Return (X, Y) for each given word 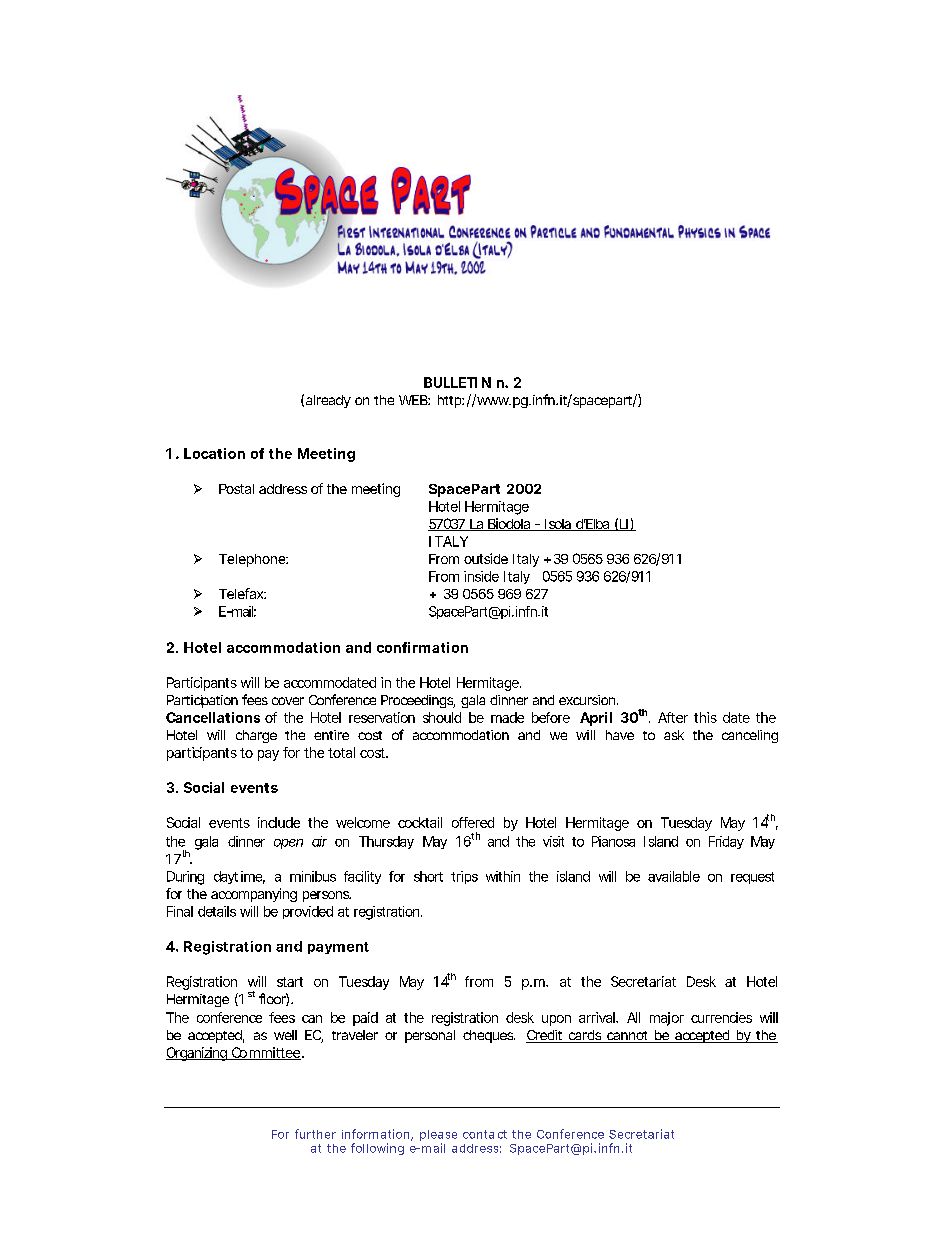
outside (486, 558)
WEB (414, 400)
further (315, 1134)
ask (674, 735)
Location (214, 453)
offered (473, 822)
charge (256, 736)
